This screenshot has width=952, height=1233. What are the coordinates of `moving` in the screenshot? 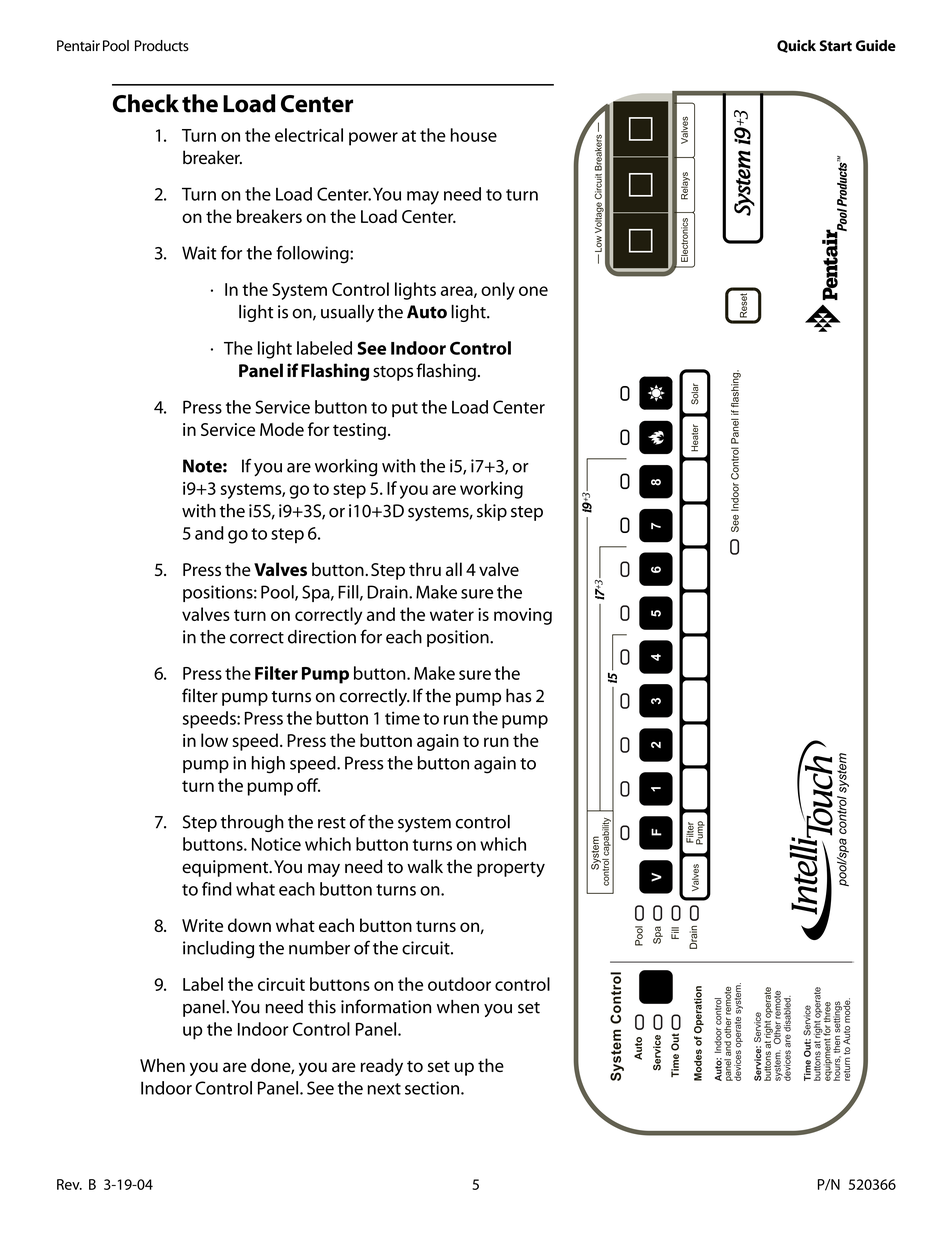 It's located at (523, 616).
